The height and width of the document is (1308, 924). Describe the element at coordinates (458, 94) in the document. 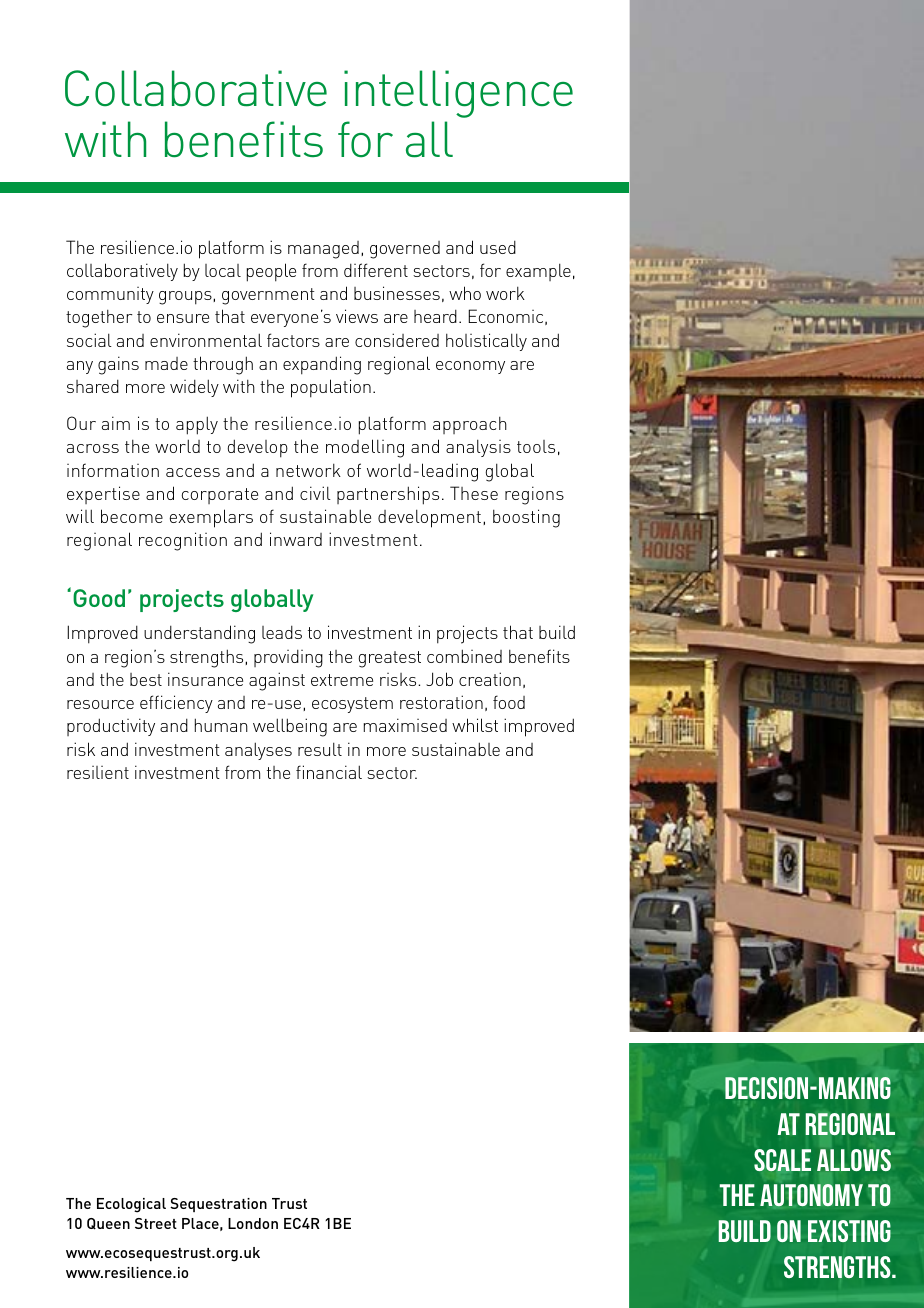

I see `intelligence` at that location.
